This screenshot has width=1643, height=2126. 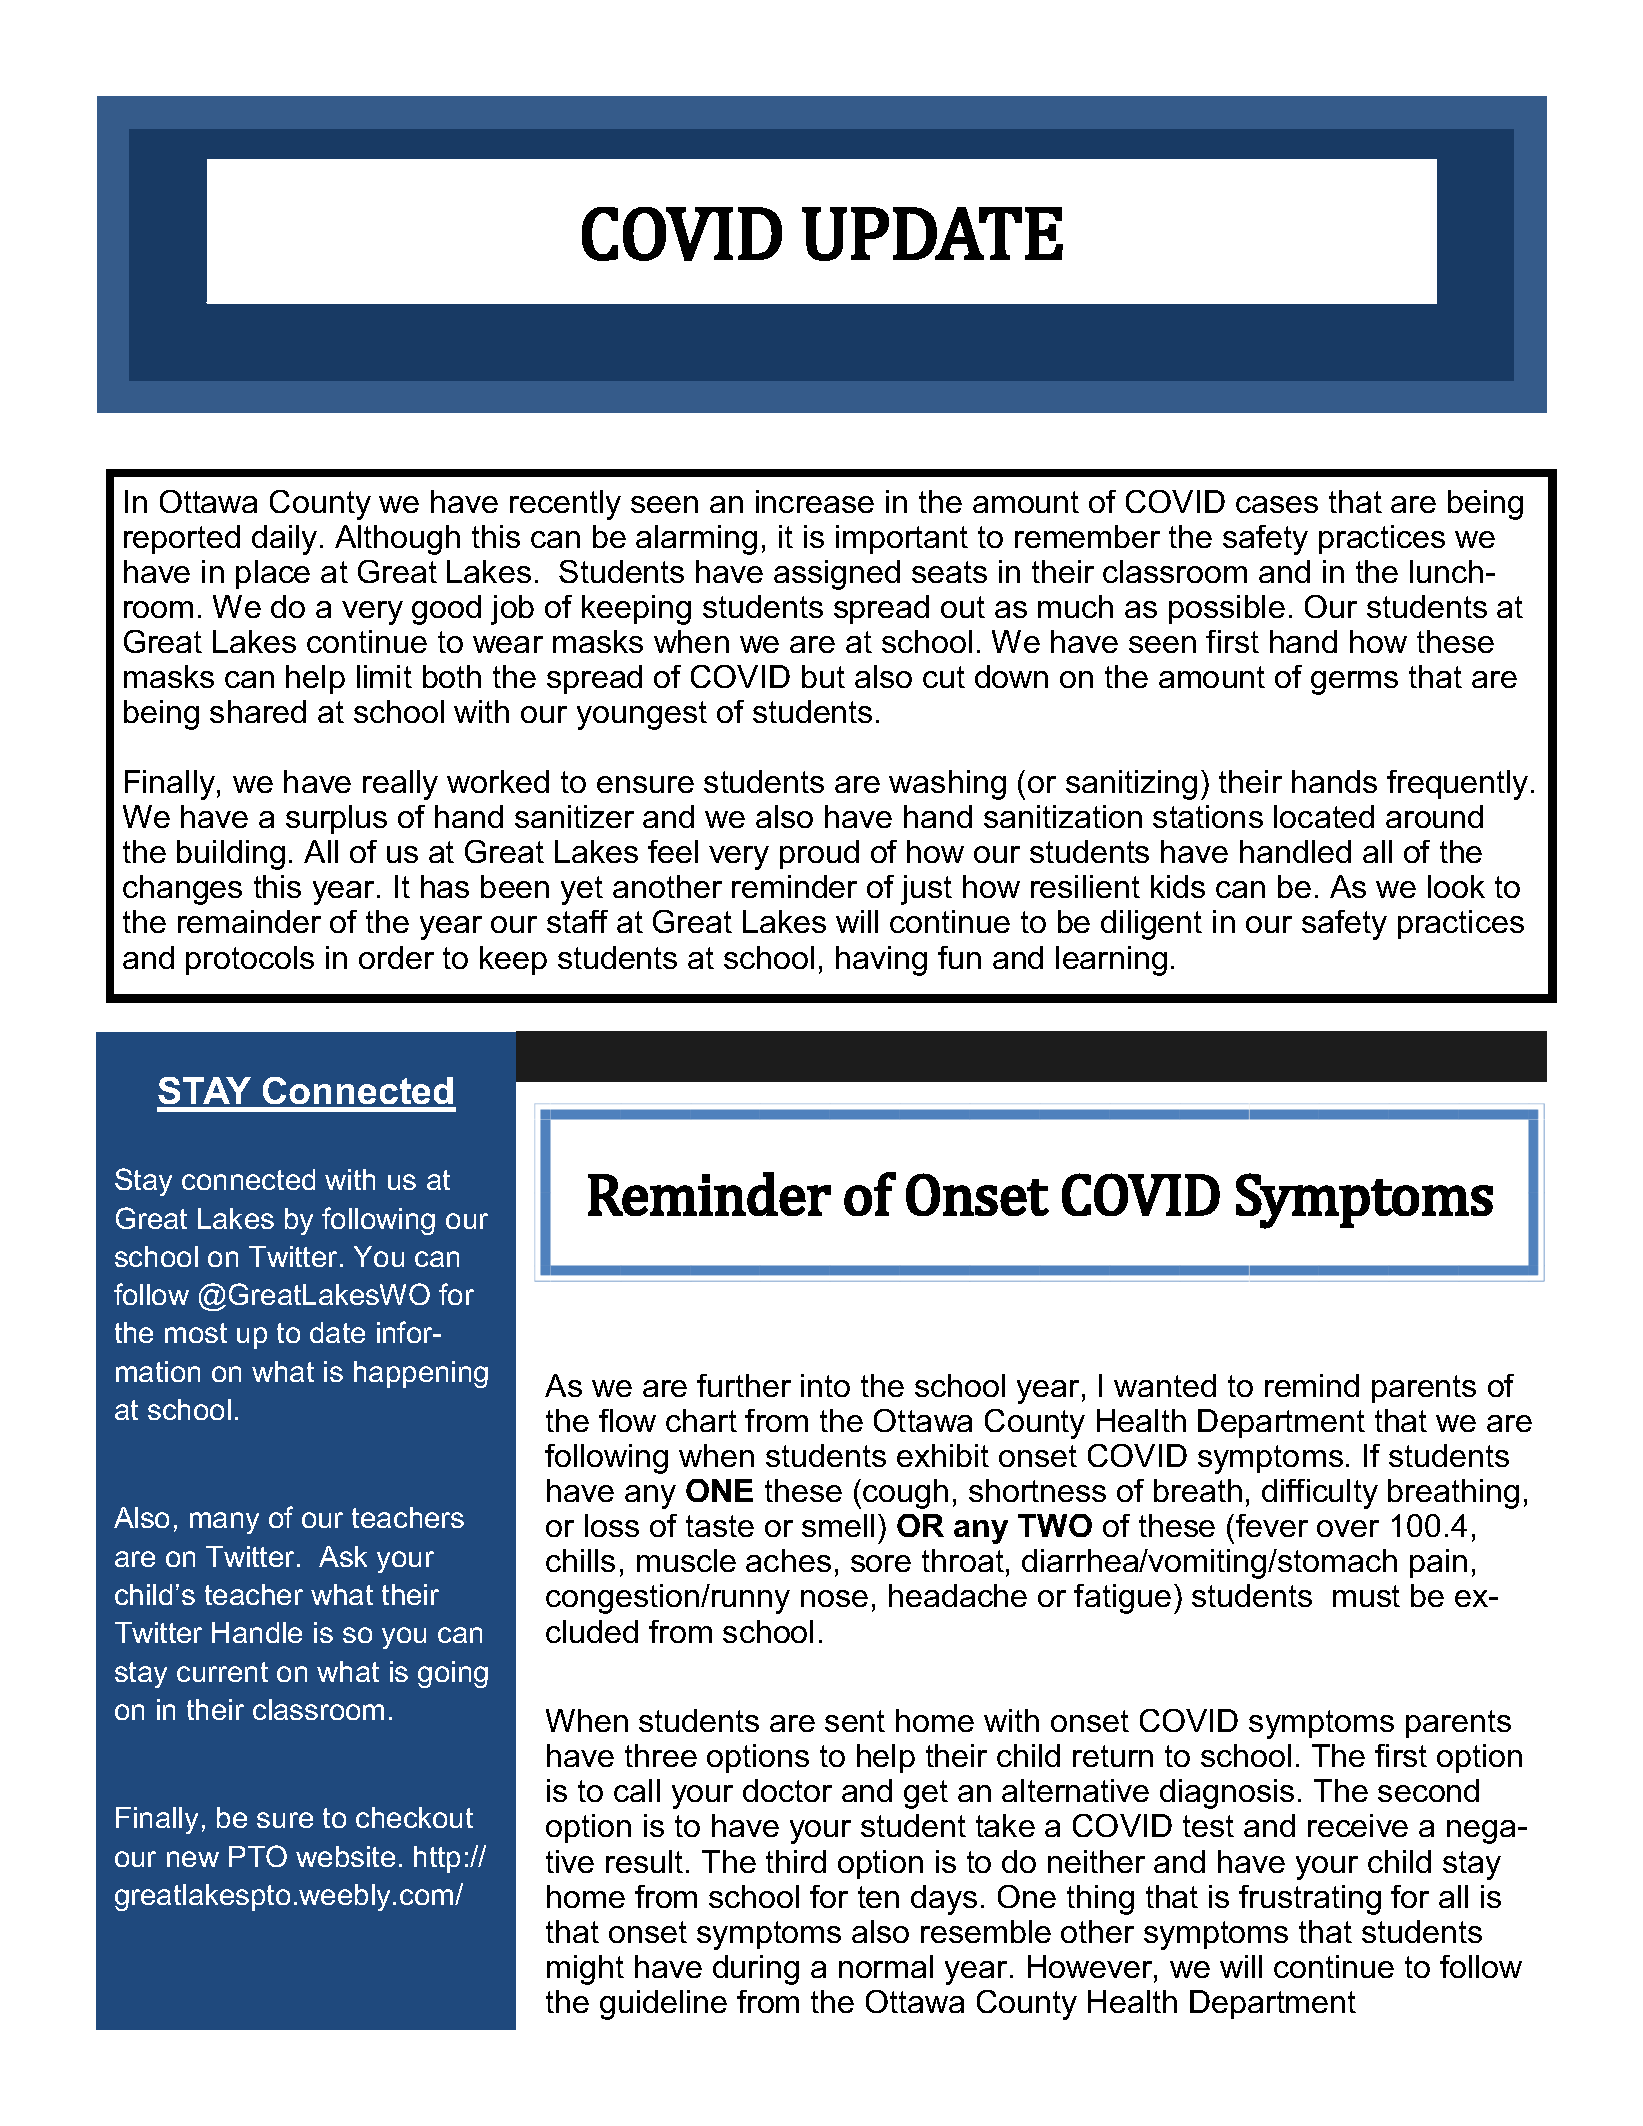 What do you see at coordinates (1310, 1900) in the screenshot?
I see `frustrating` at bounding box center [1310, 1900].
